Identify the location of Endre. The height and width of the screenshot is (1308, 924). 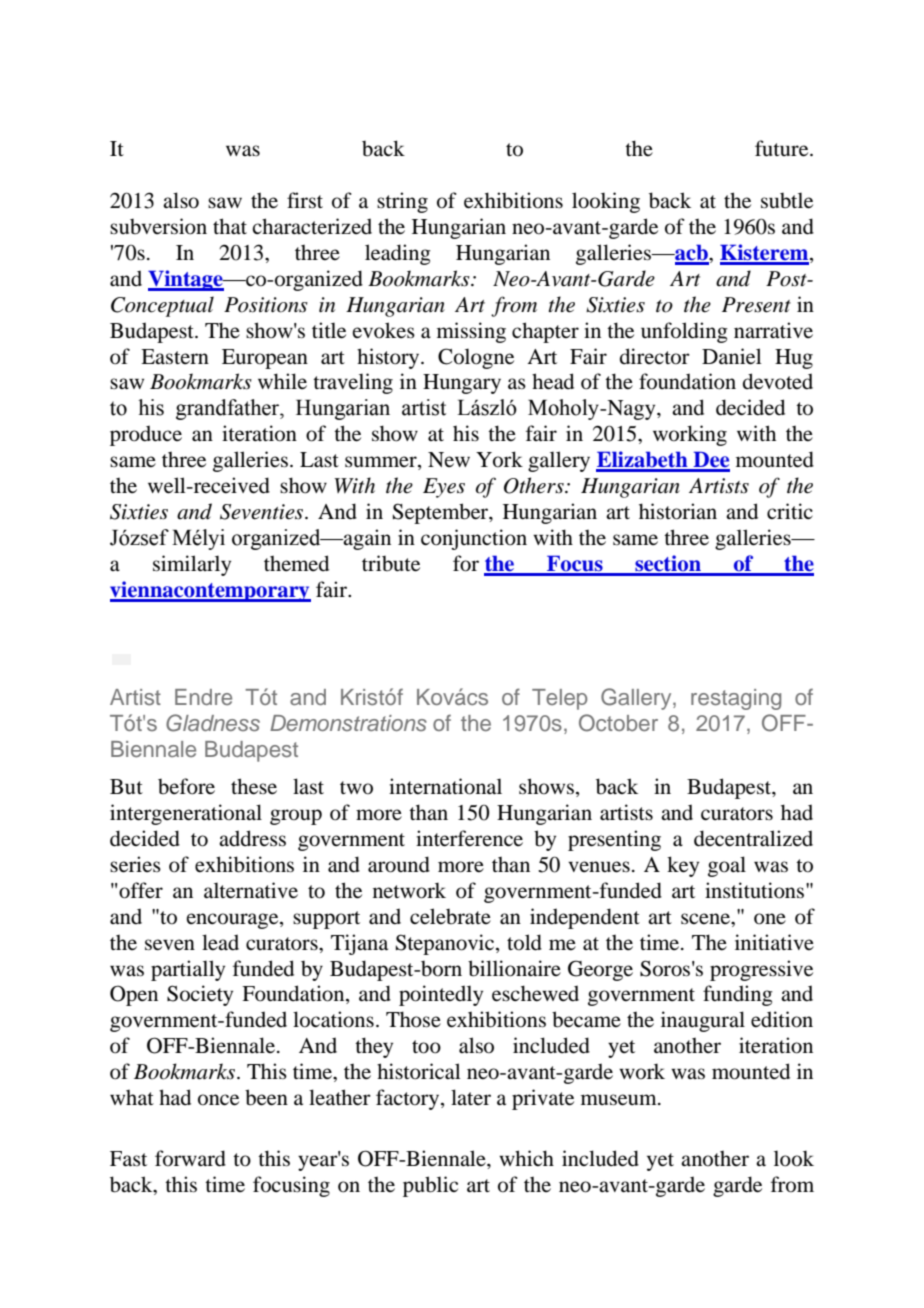
(203, 697).
